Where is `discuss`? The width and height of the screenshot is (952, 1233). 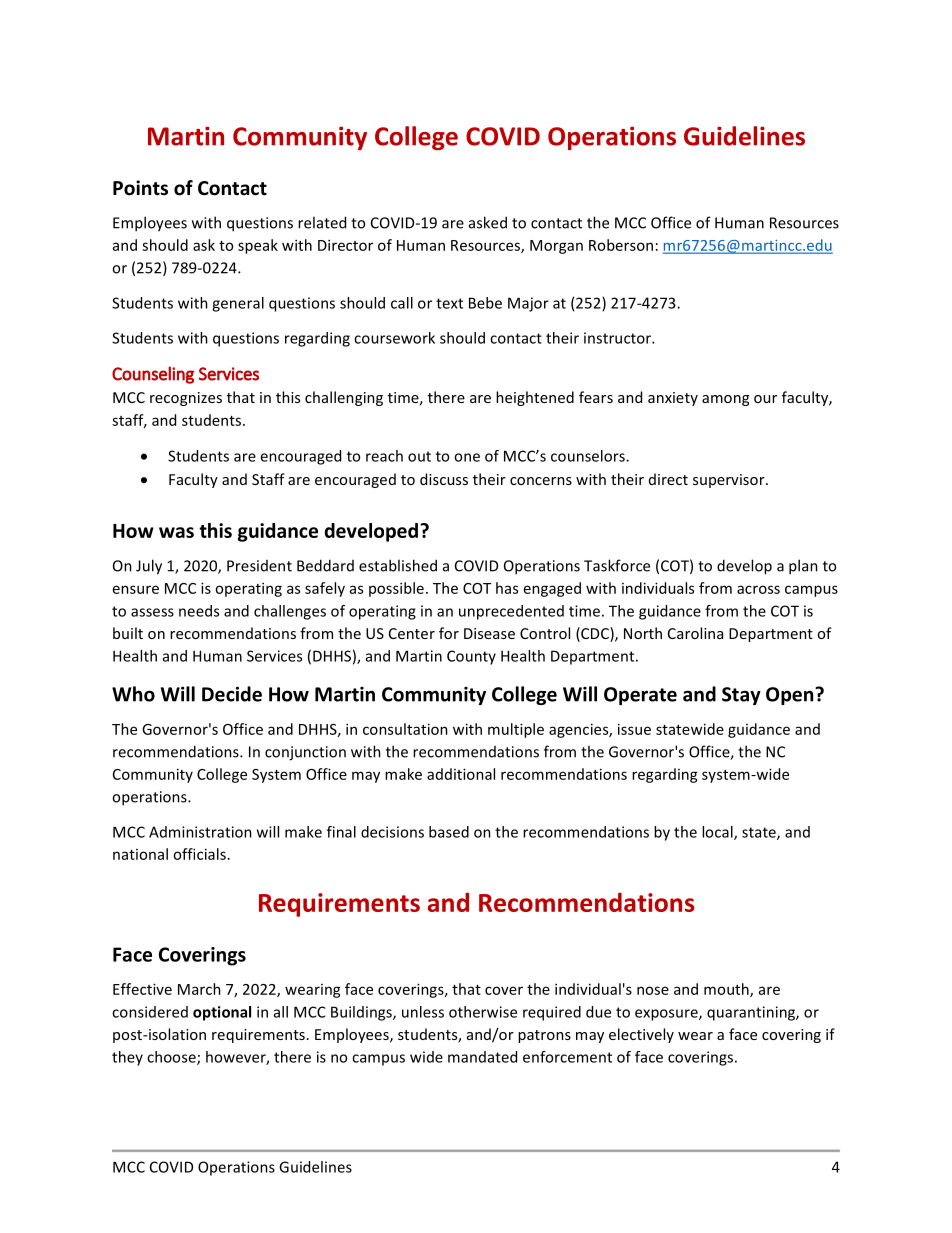
discuss is located at coordinates (444, 479).
